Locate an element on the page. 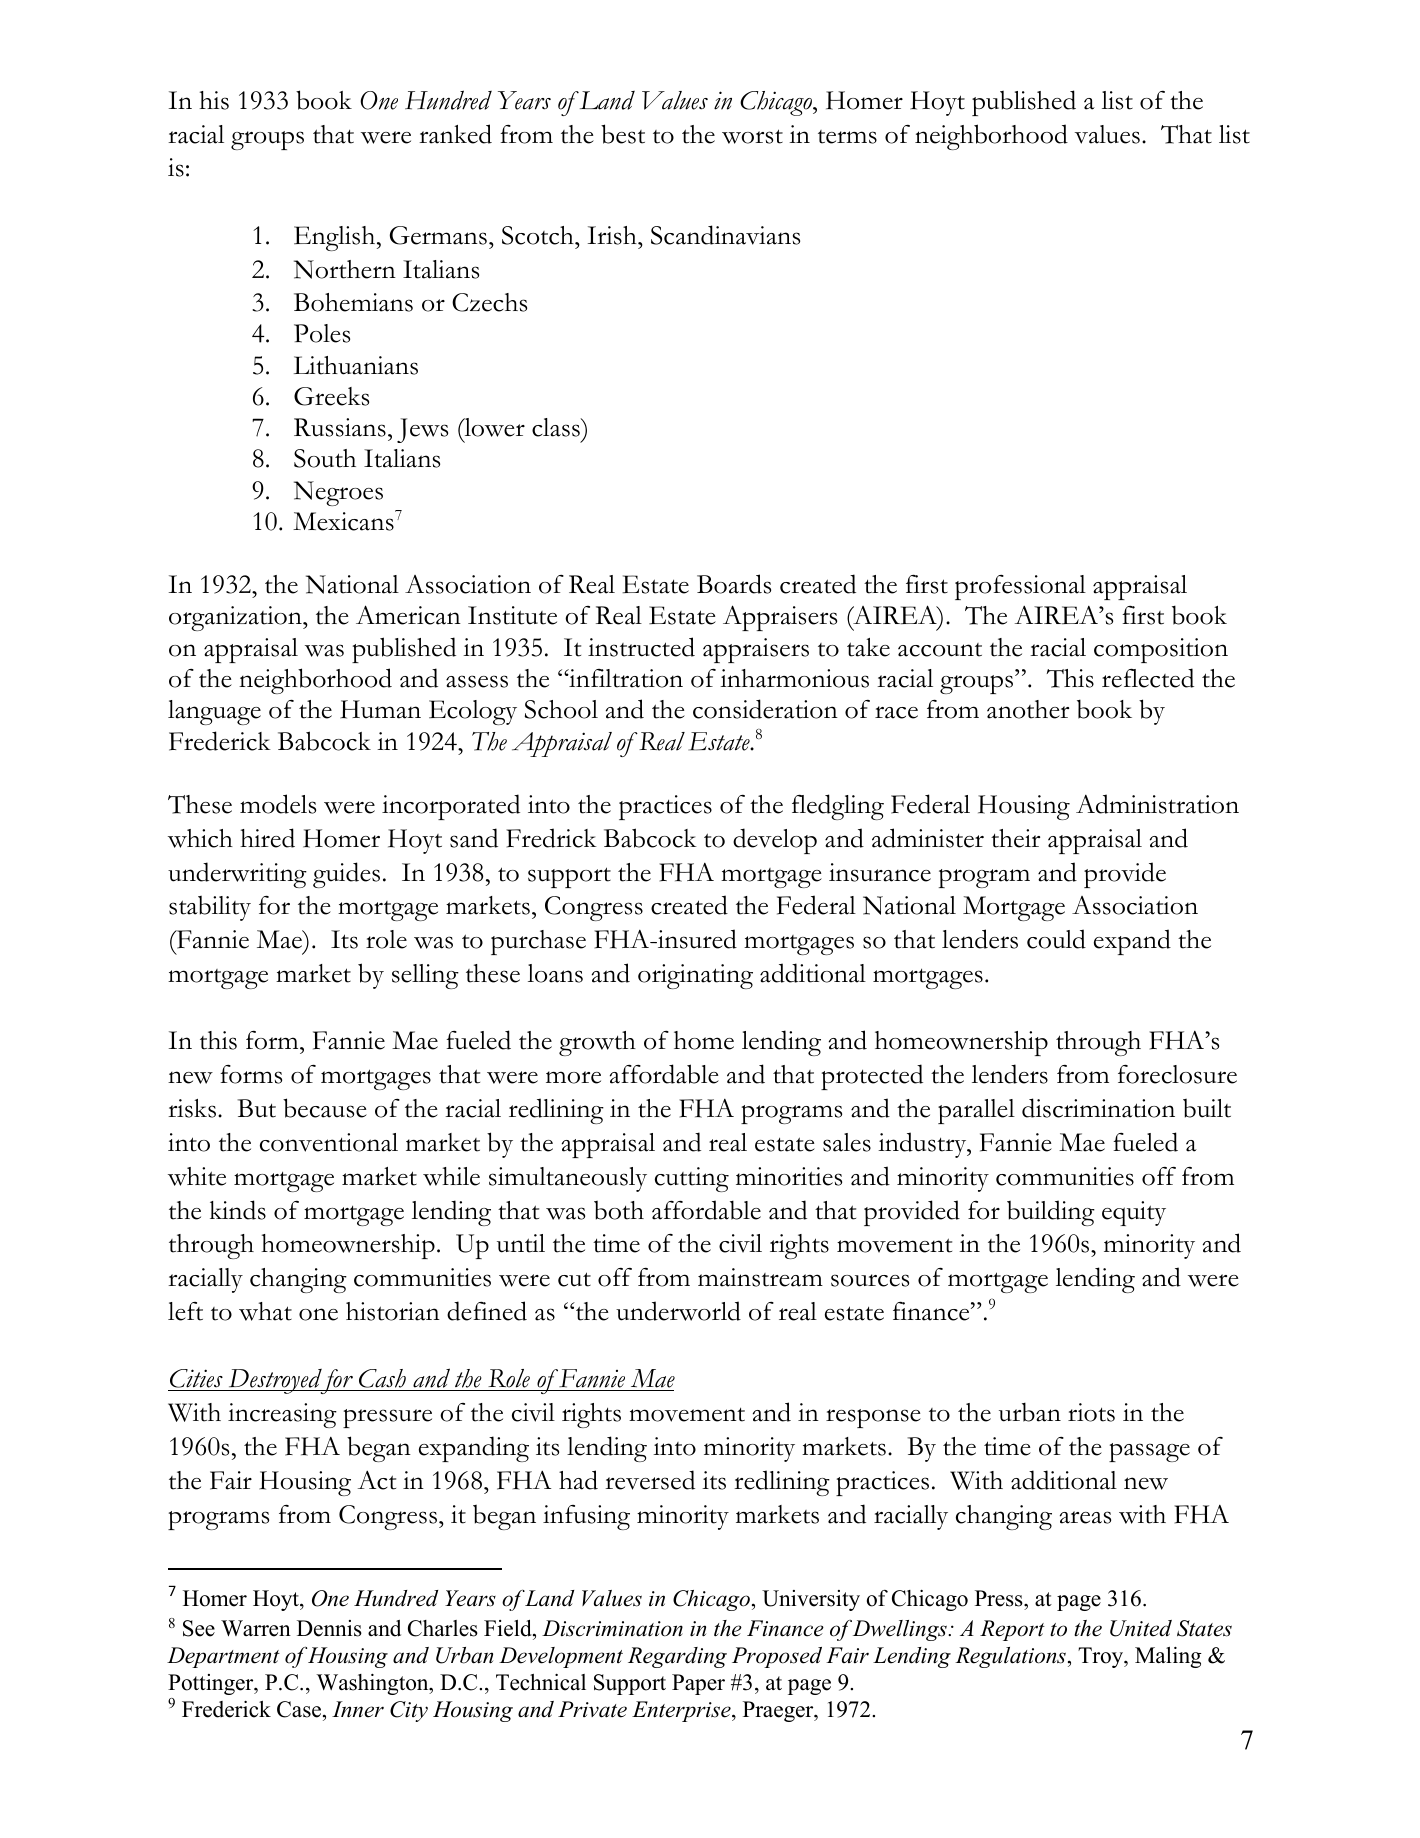  Negroes is located at coordinates (338, 493).
